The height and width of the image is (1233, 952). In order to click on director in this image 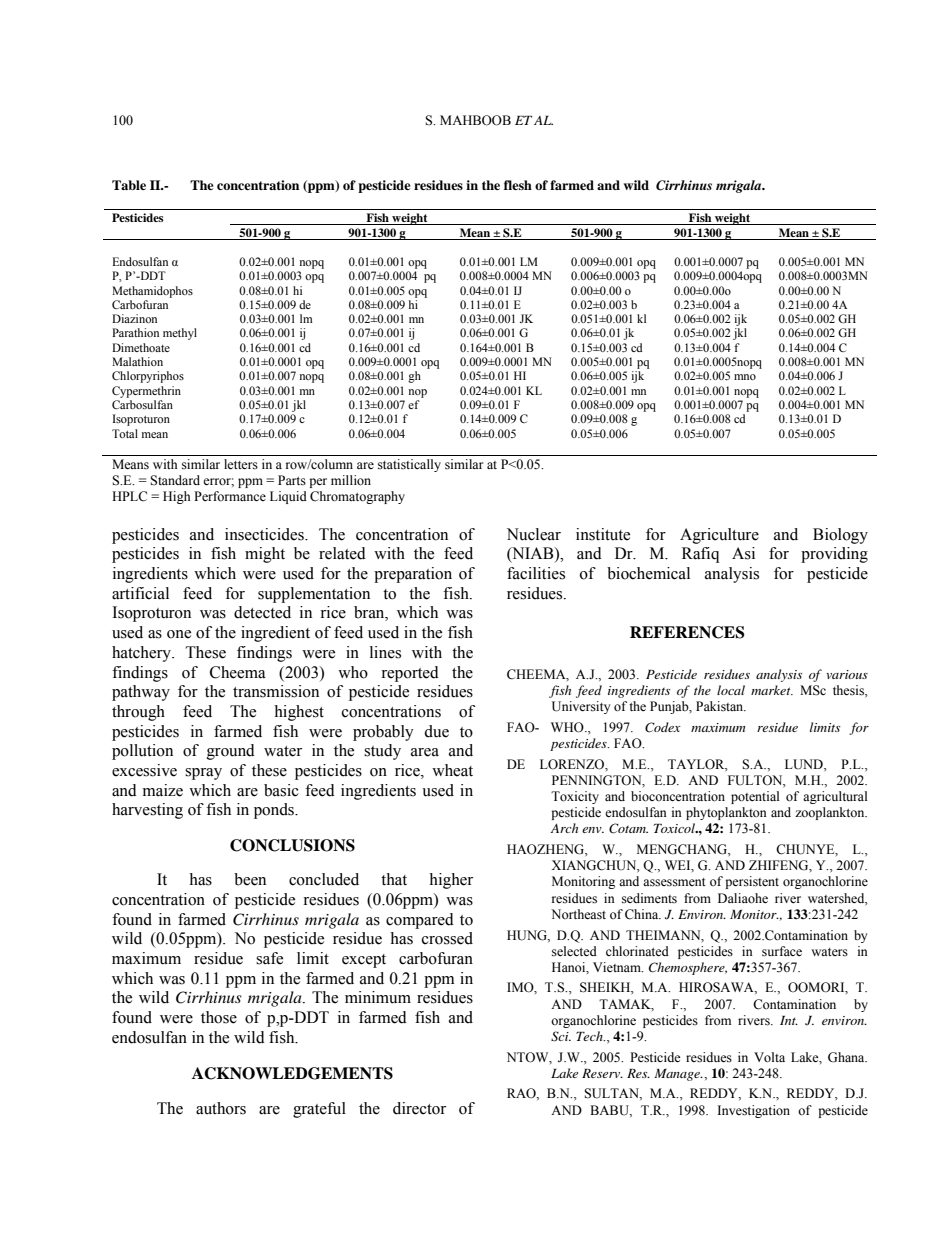, I will do `click(419, 1108)`.
